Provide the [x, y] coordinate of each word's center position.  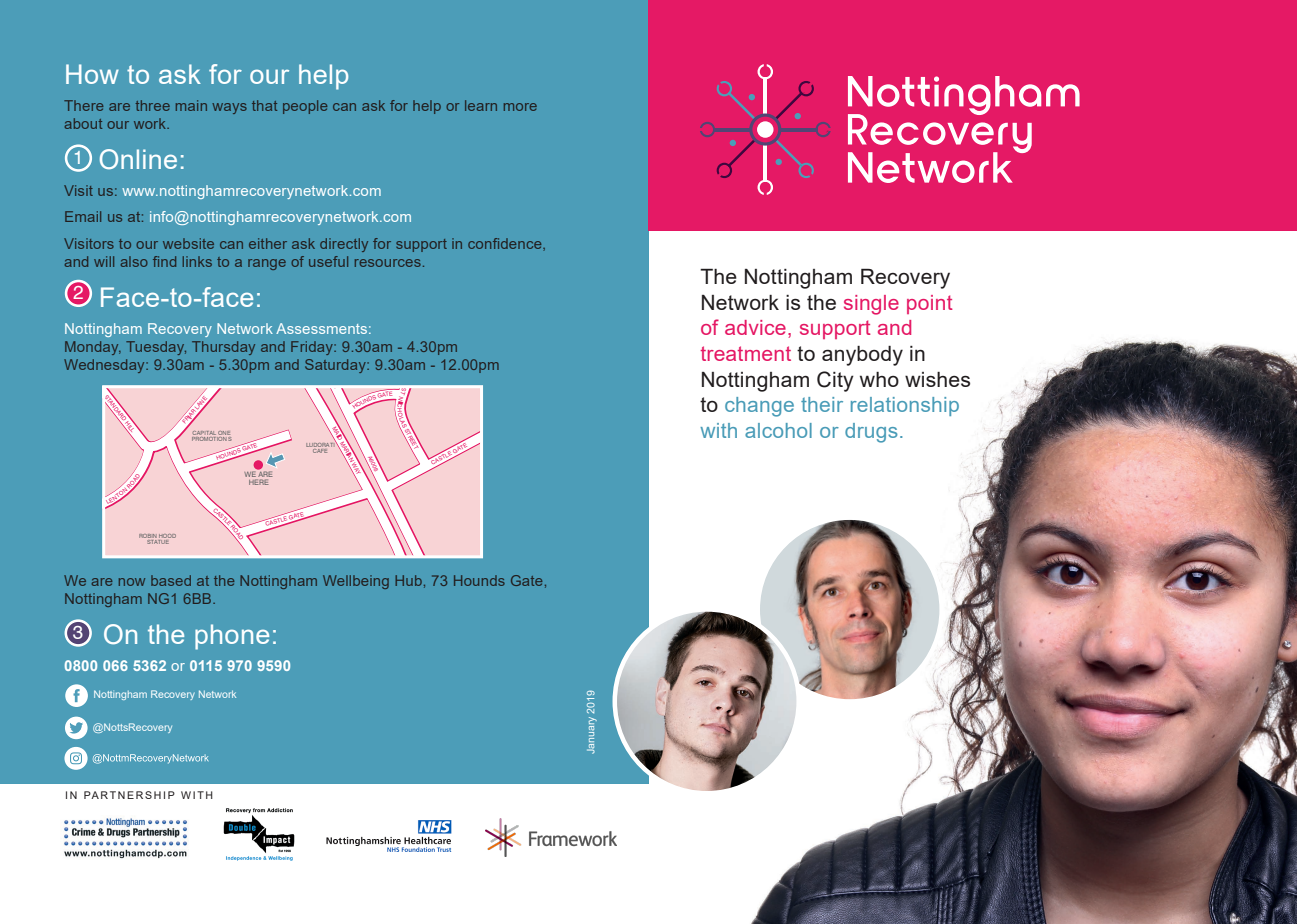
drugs [871, 433]
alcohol [778, 430]
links [197, 261]
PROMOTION [209, 439]
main [191, 105]
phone [232, 637]
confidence [506, 244]
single [871, 305]
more [520, 107]
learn [481, 105]
